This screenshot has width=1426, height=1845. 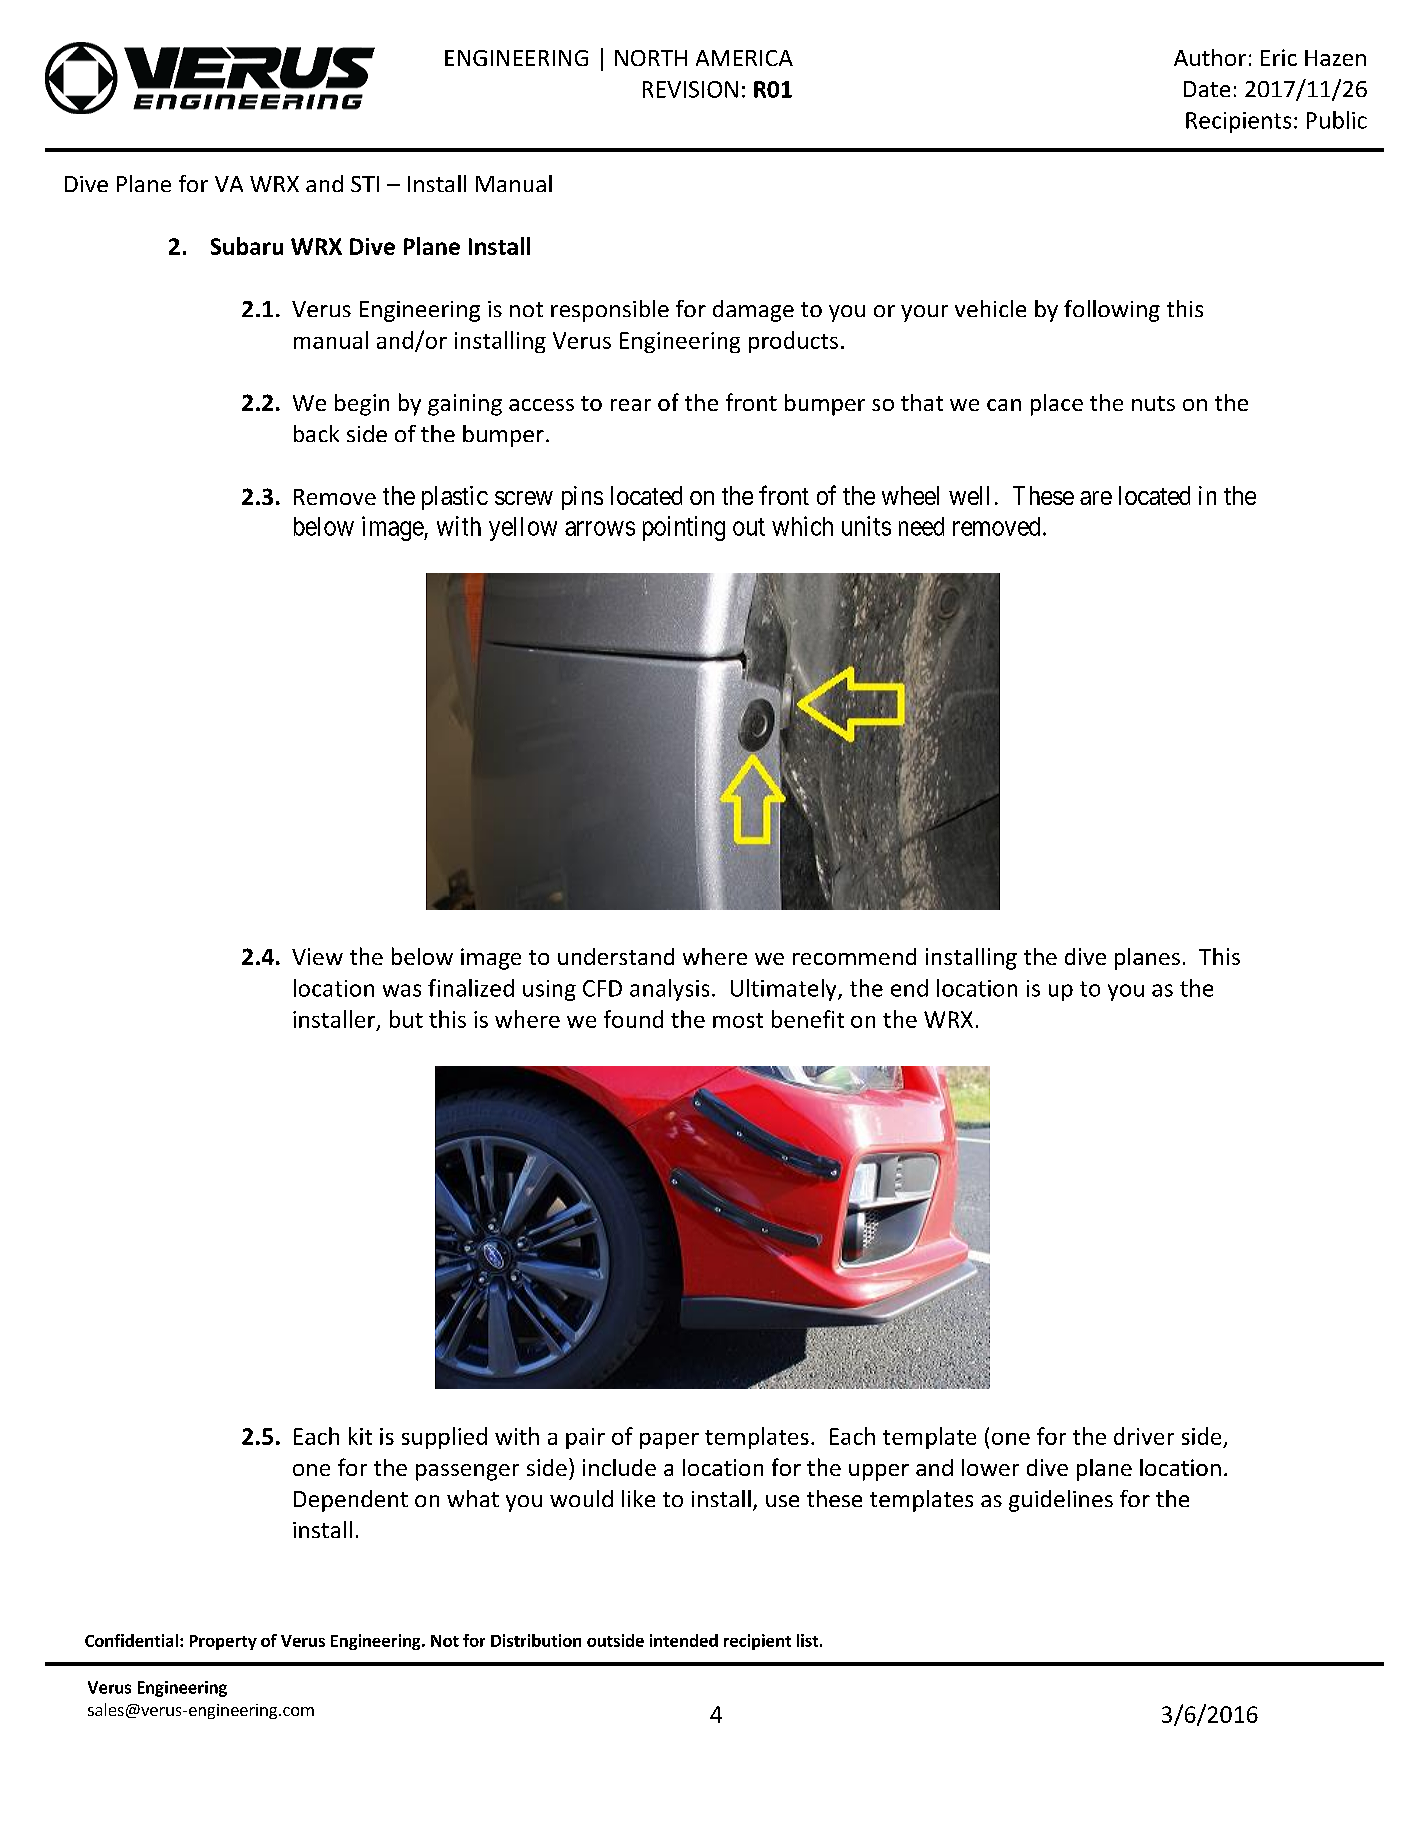 I want to click on intended, so click(x=684, y=1640).
